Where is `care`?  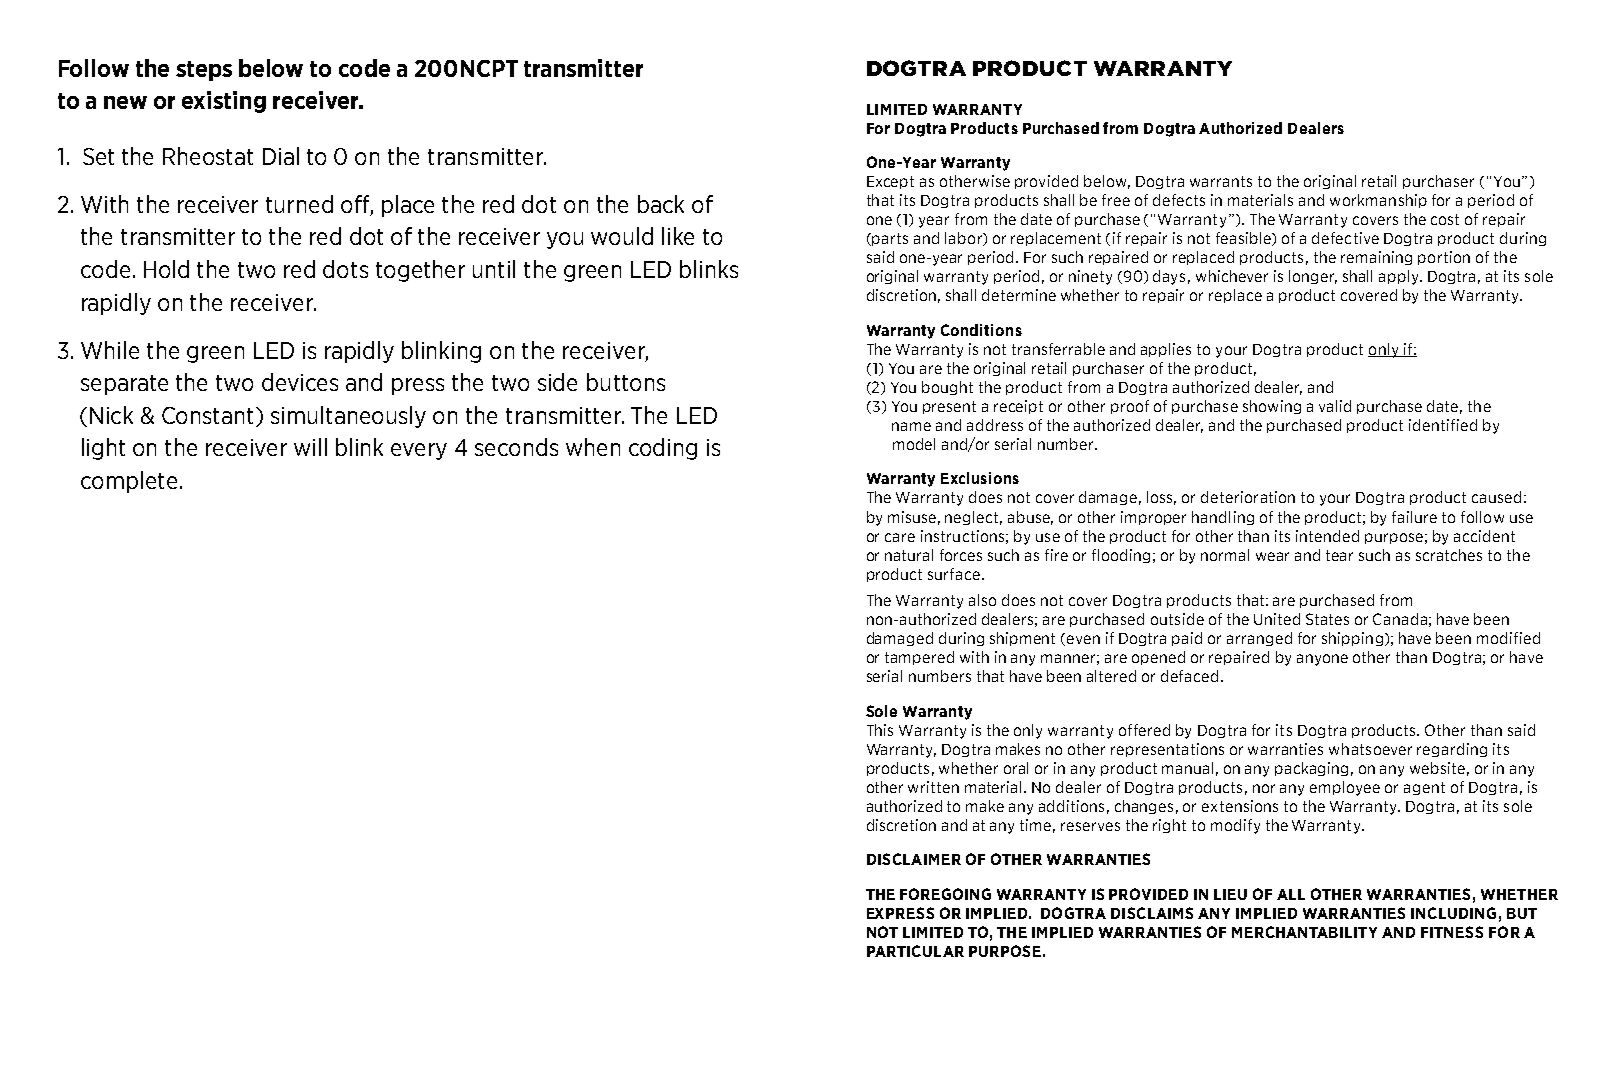 care is located at coordinates (900, 537).
